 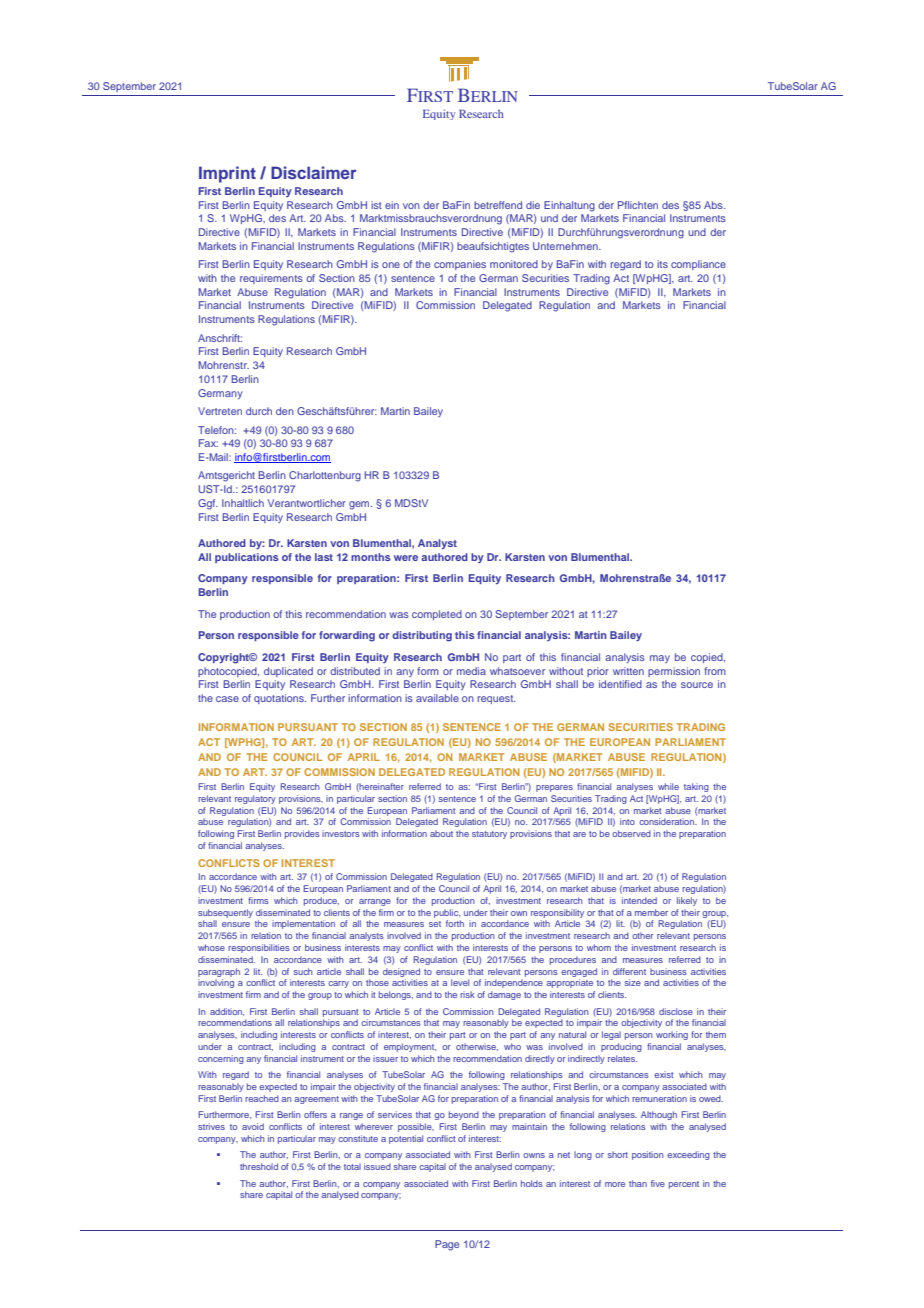 I want to click on gem, so click(x=360, y=505).
